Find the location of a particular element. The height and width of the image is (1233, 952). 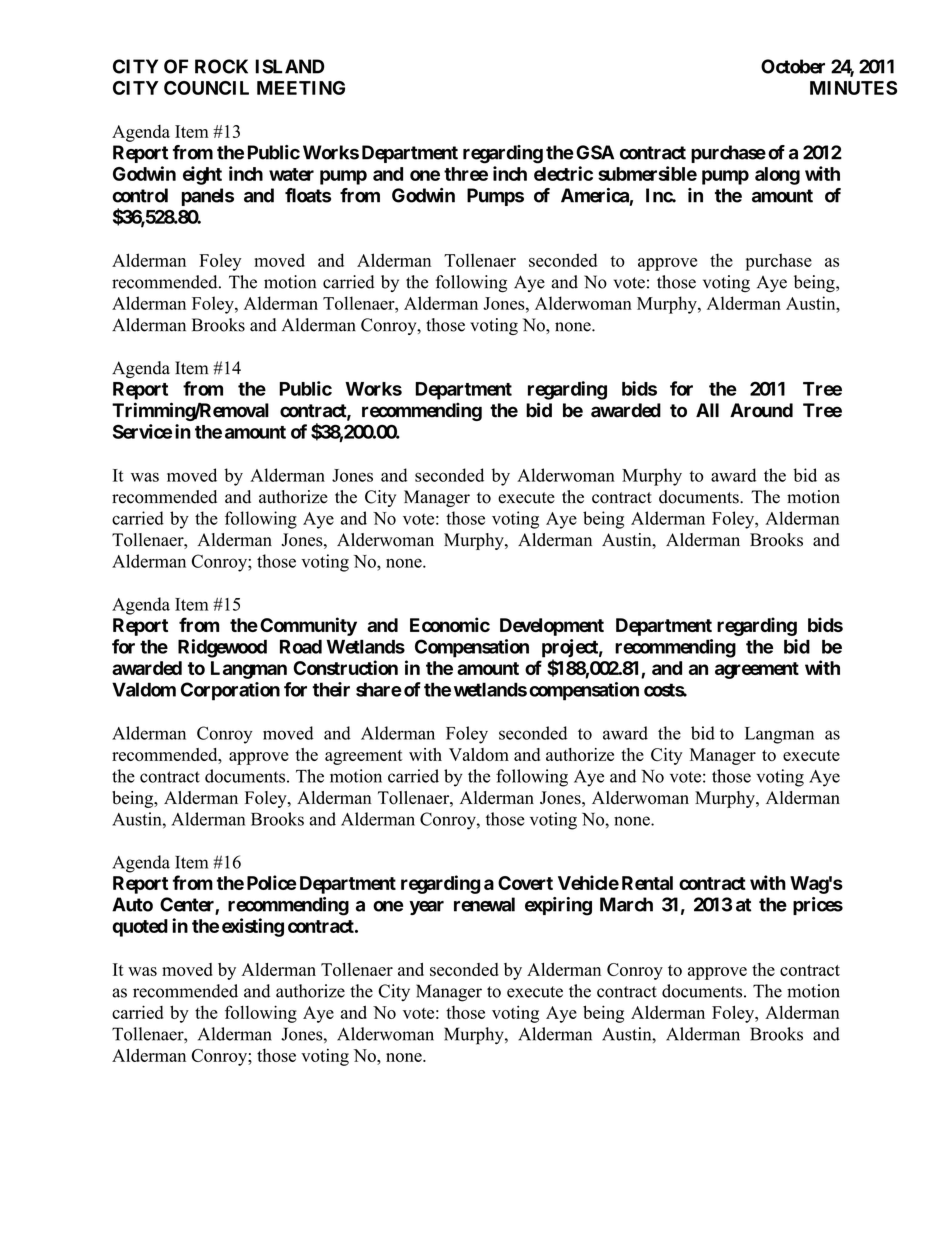

renewal is located at coordinates (484, 904).
